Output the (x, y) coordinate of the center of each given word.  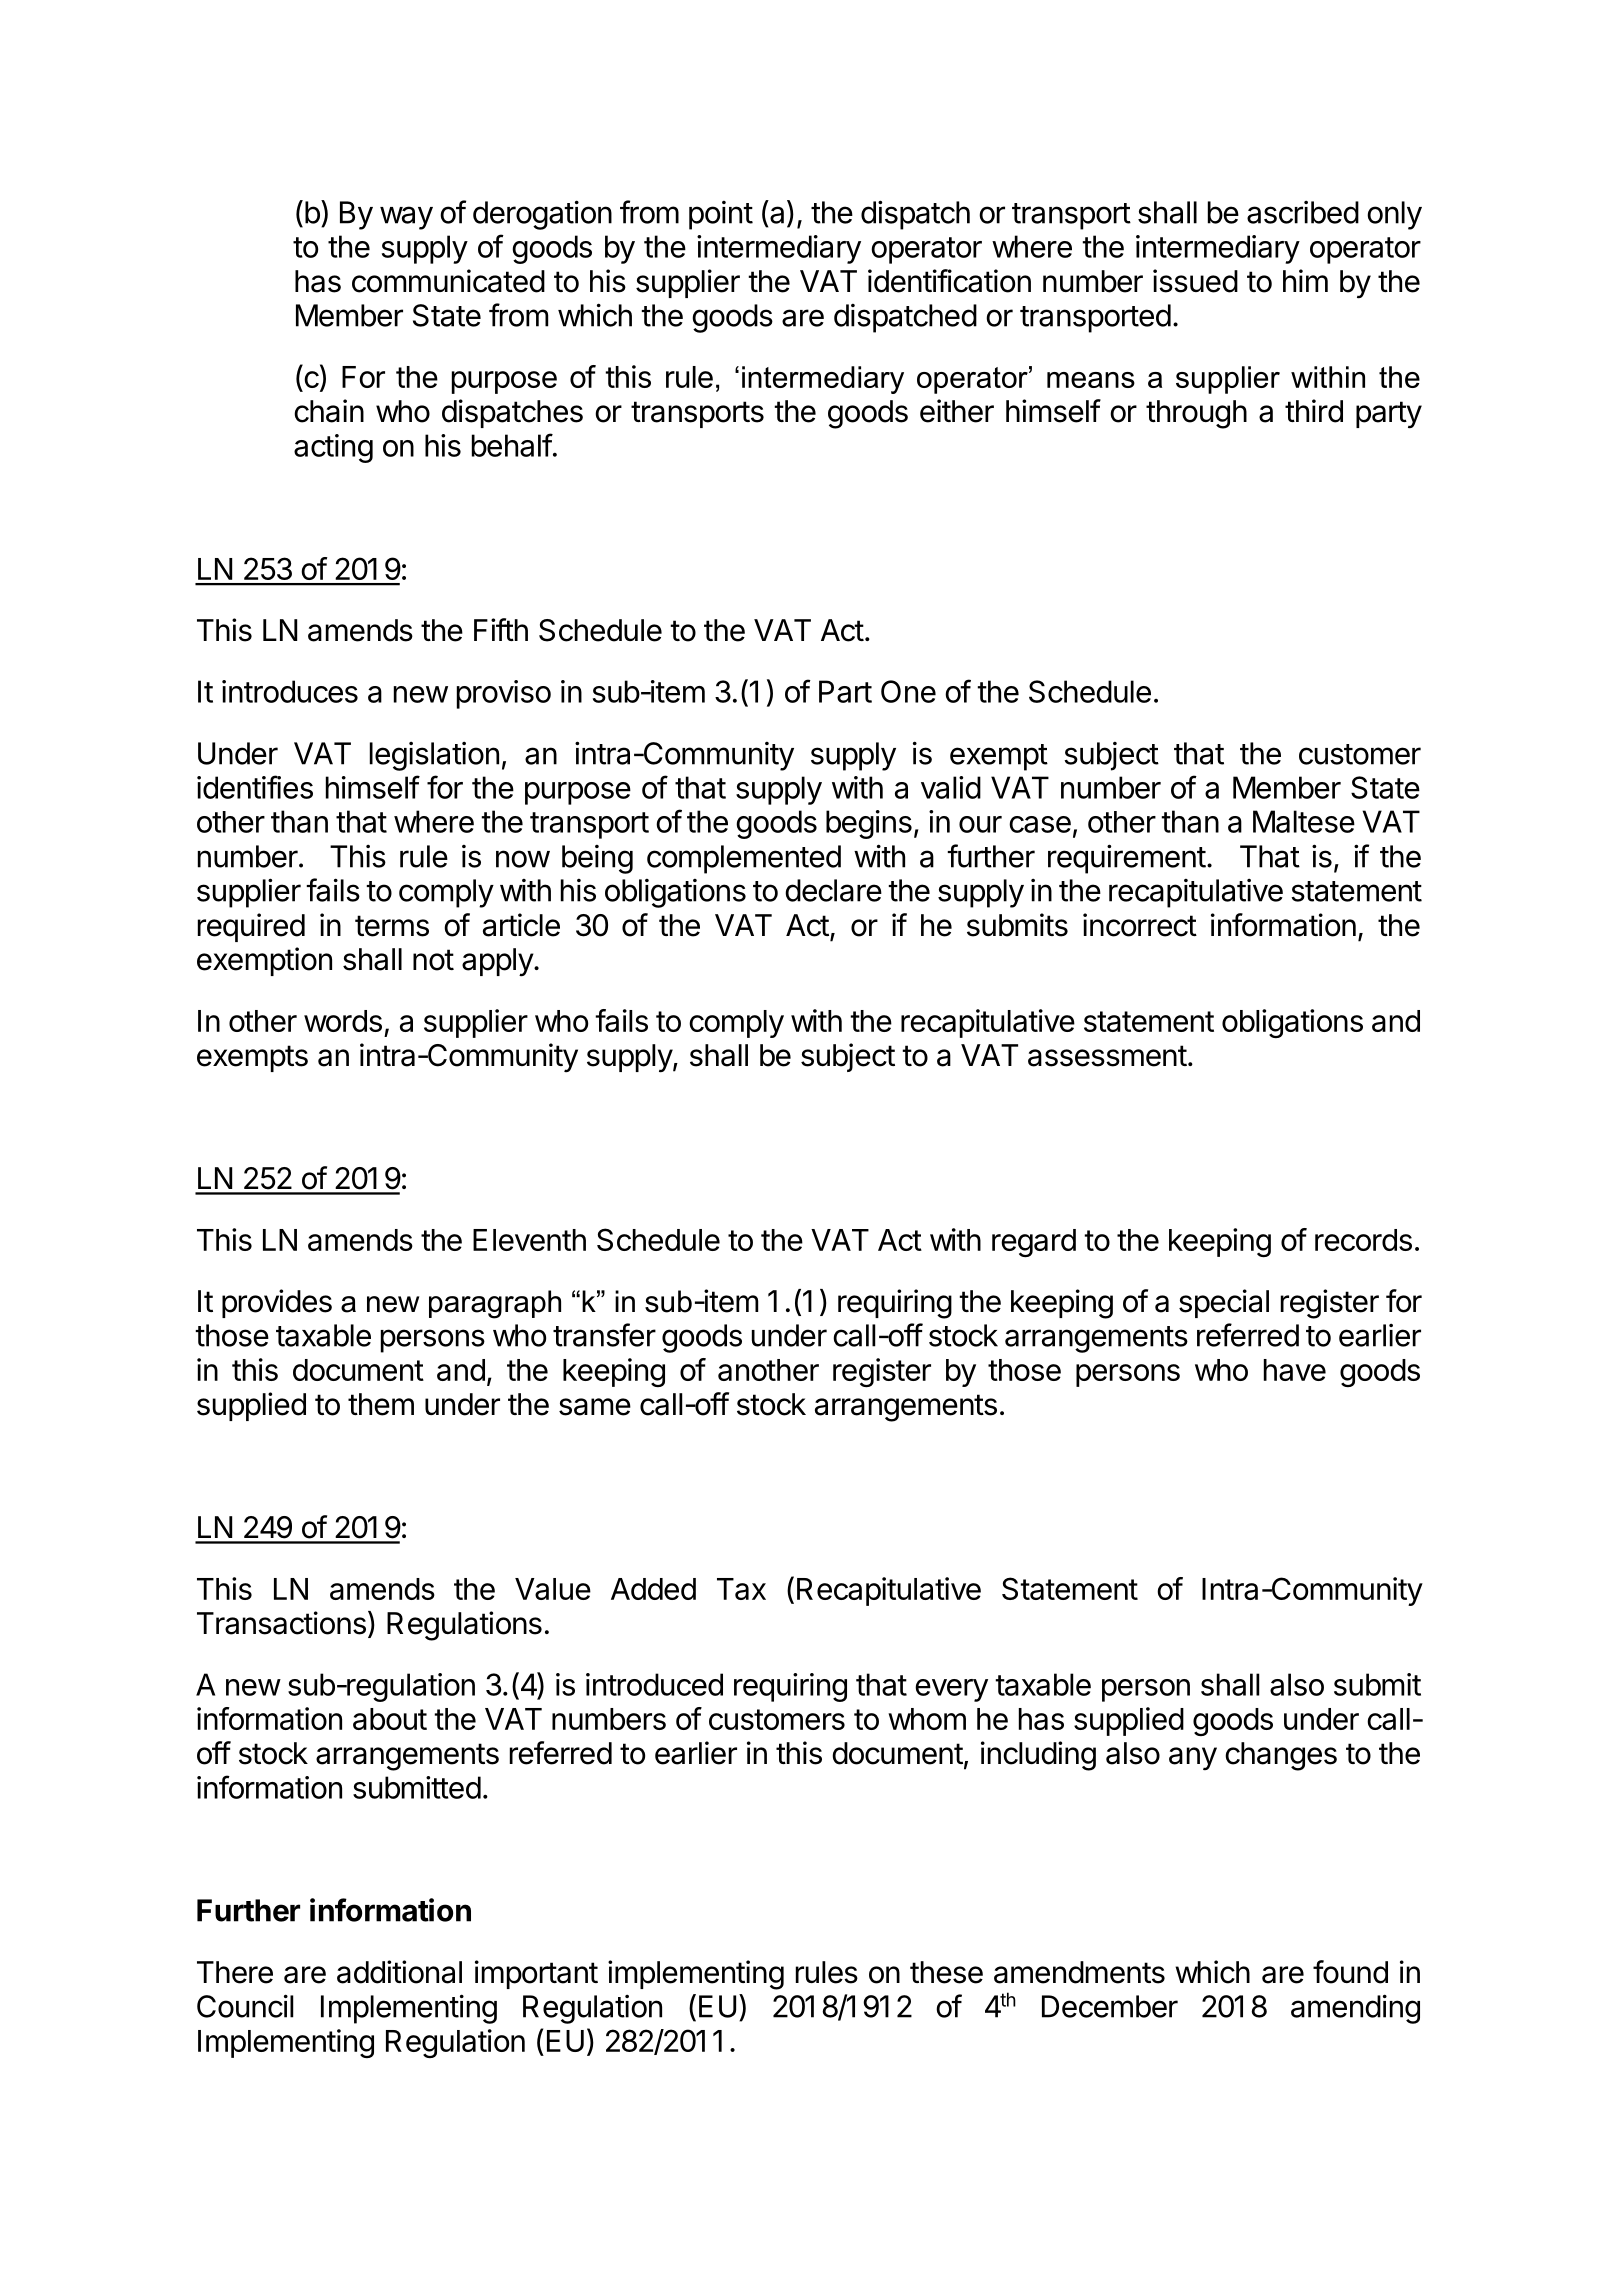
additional (399, 1972)
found (1350, 1972)
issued (1195, 281)
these (946, 1972)
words (343, 1021)
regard (1034, 1243)
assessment (1107, 1056)
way (406, 218)
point (721, 215)
